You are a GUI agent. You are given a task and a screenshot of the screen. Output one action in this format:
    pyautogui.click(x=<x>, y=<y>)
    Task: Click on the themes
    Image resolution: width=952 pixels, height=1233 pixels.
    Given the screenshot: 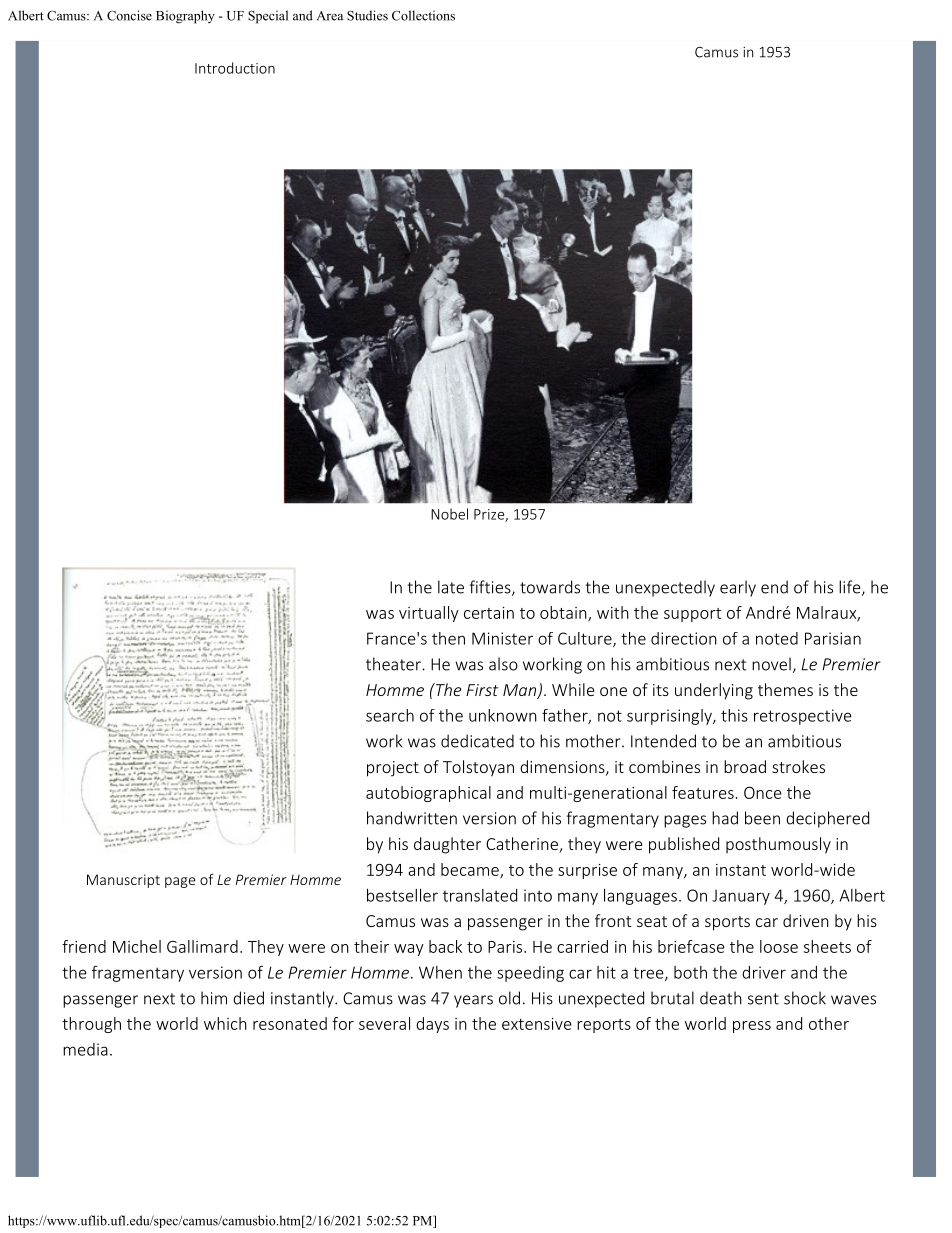 What is the action you would take?
    pyautogui.click(x=785, y=689)
